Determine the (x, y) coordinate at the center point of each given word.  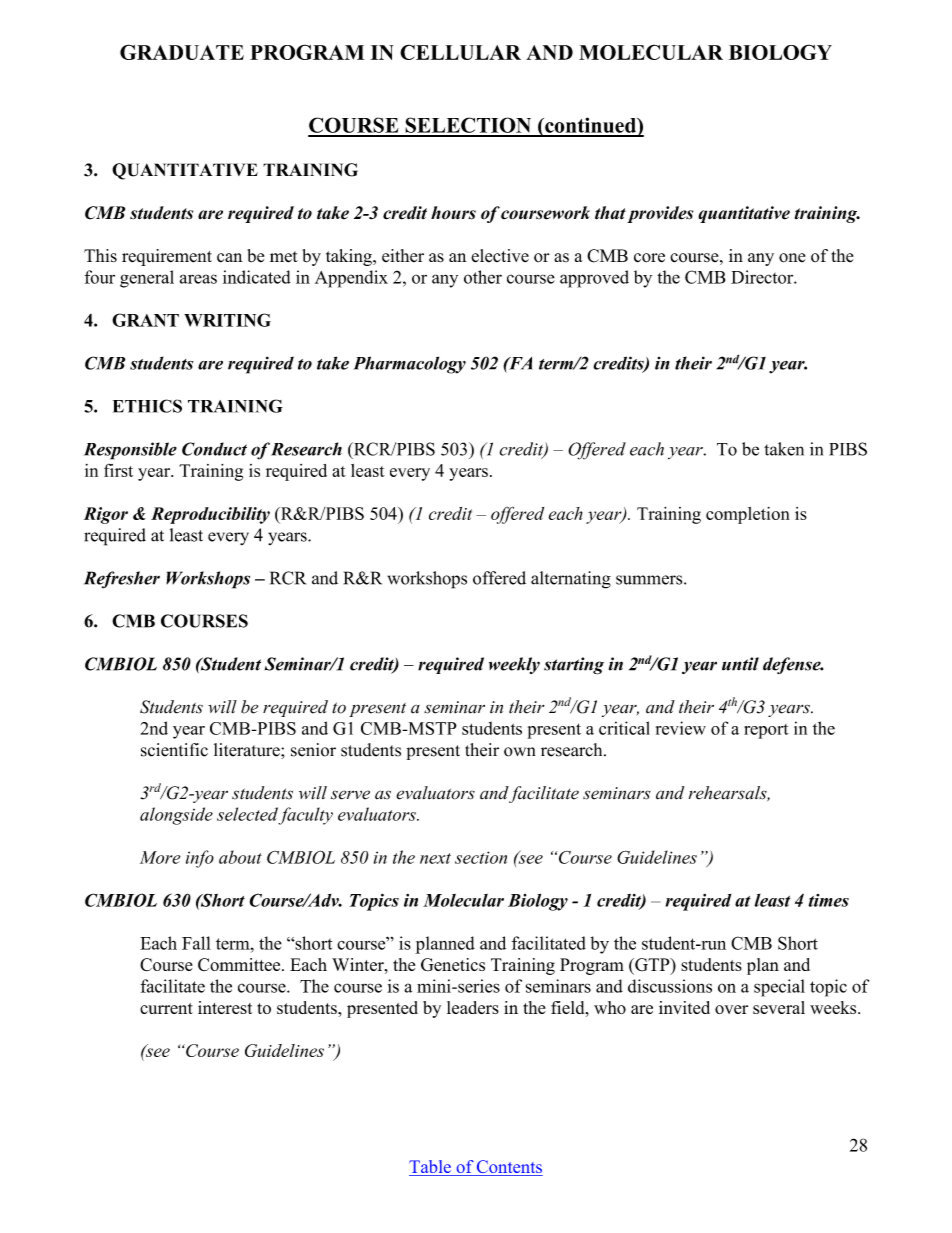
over (731, 1009)
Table (431, 1168)
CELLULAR (460, 52)
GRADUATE (182, 52)
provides (660, 214)
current (166, 1008)
